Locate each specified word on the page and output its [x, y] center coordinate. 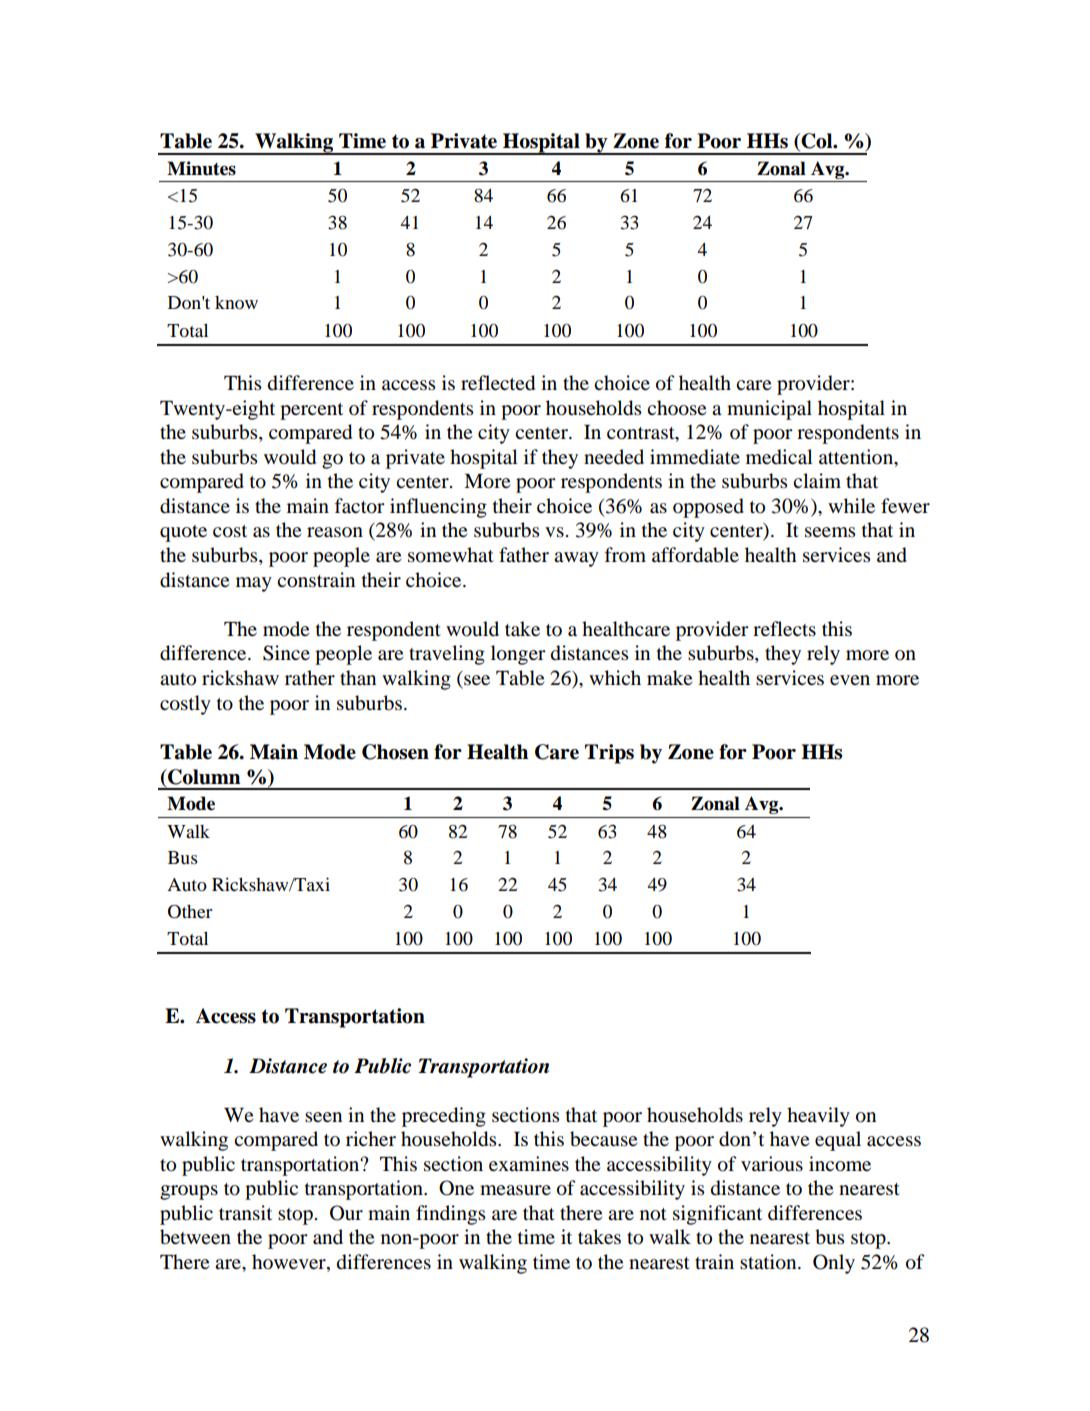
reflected [498, 383]
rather [310, 677]
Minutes [201, 168]
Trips [609, 754]
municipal [769, 410]
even [850, 680]
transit [245, 1213]
